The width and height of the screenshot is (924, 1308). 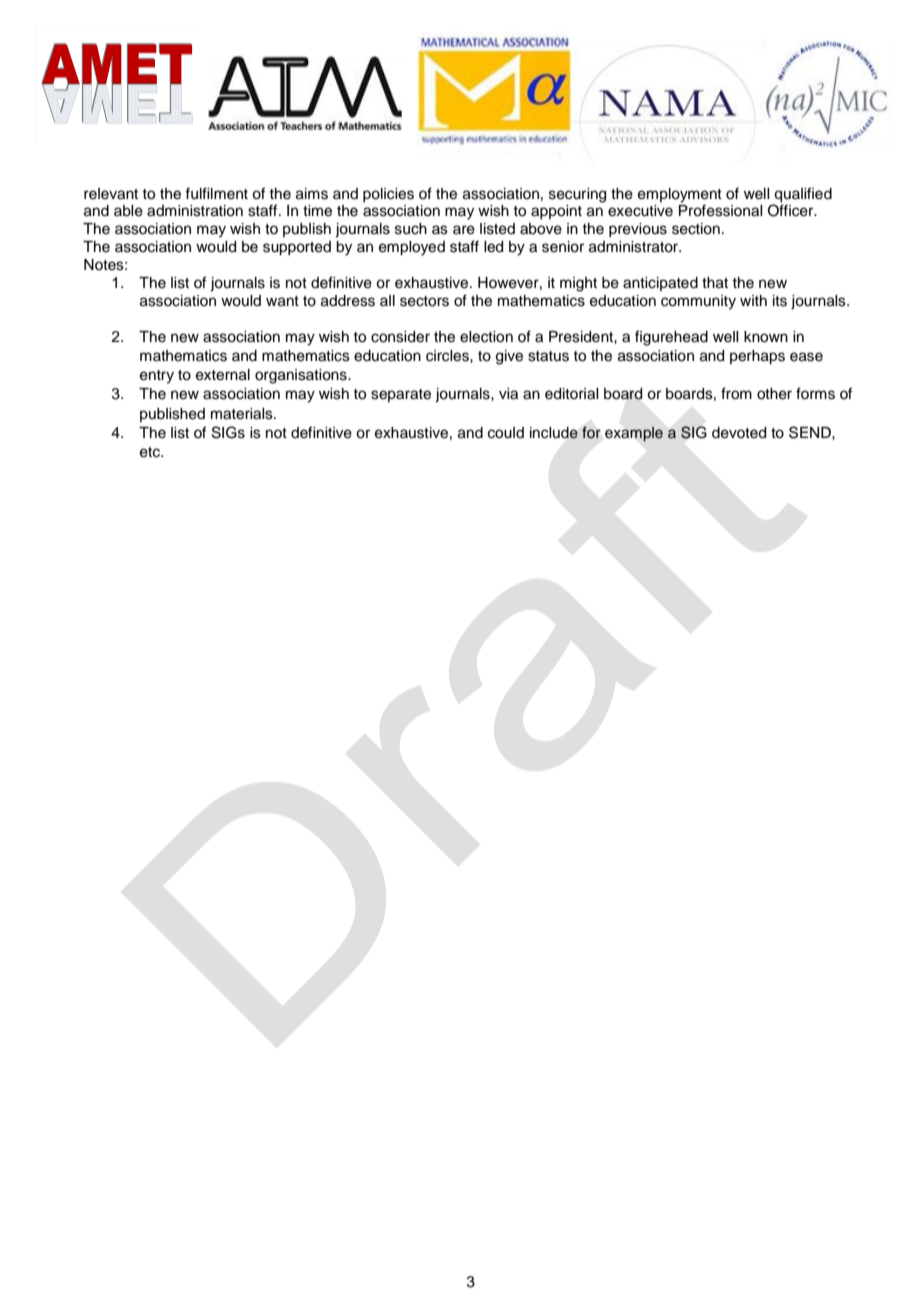 What do you see at coordinates (715, 283) in the screenshot?
I see `that` at bounding box center [715, 283].
